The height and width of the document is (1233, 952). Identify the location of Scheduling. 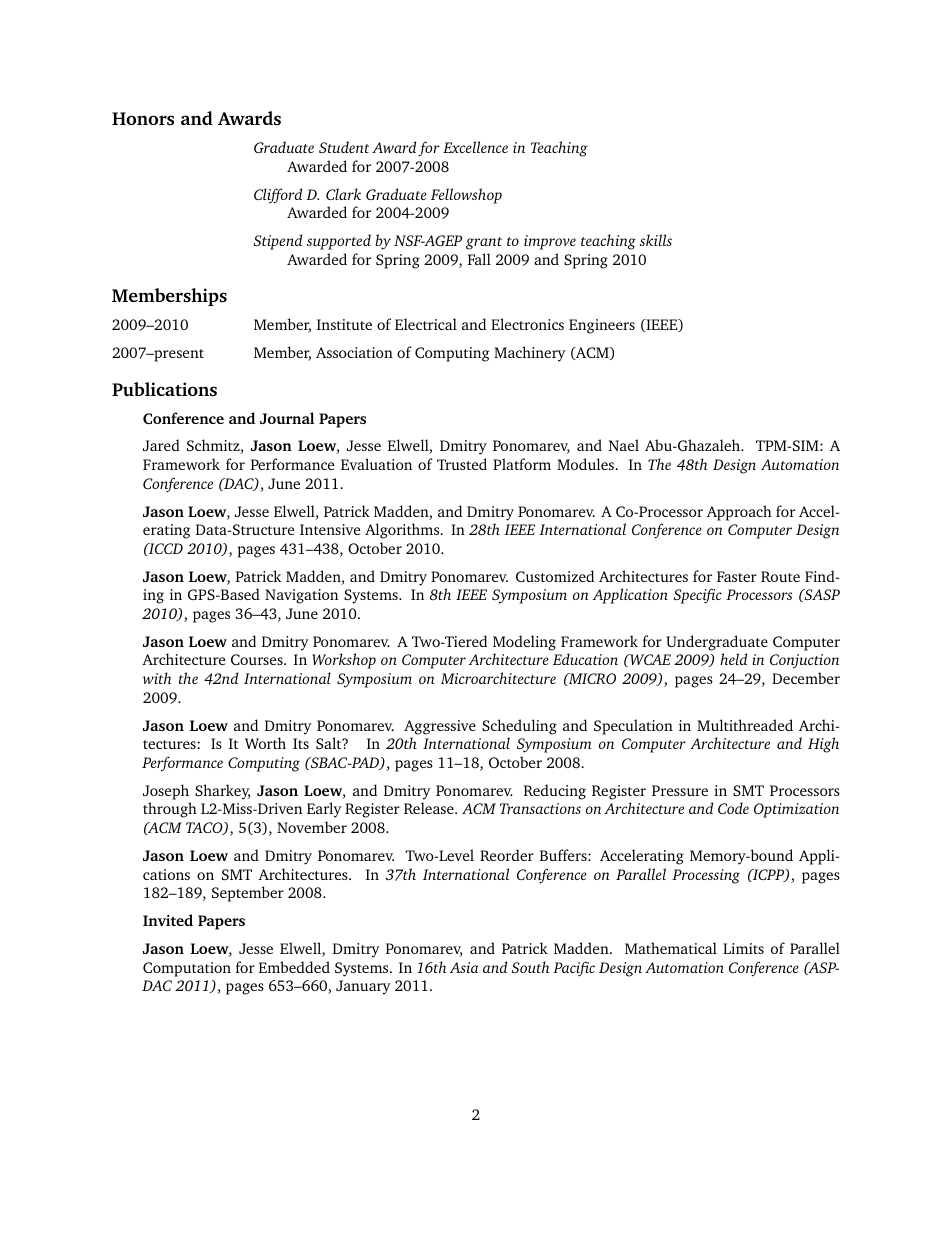
(519, 727).
